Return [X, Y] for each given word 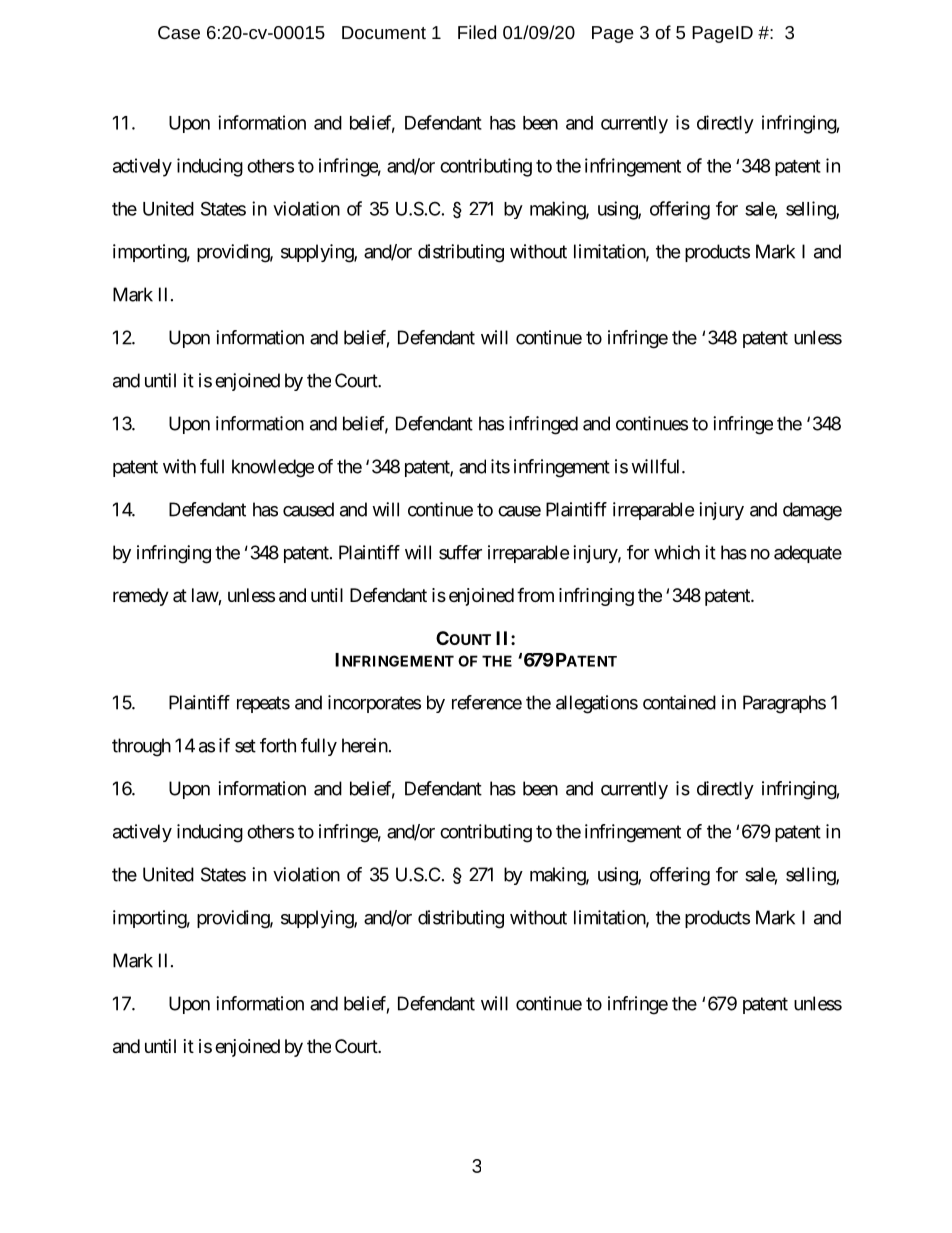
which [677, 552]
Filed [477, 32]
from [535, 594]
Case [179, 32]
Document [384, 32]
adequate [808, 554]
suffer [460, 552]
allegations [597, 704]
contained [679, 702]
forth [278, 745]
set [245, 746]
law [205, 596]
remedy [141, 597]
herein [365, 745]
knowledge [273, 468]
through [141, 747]
